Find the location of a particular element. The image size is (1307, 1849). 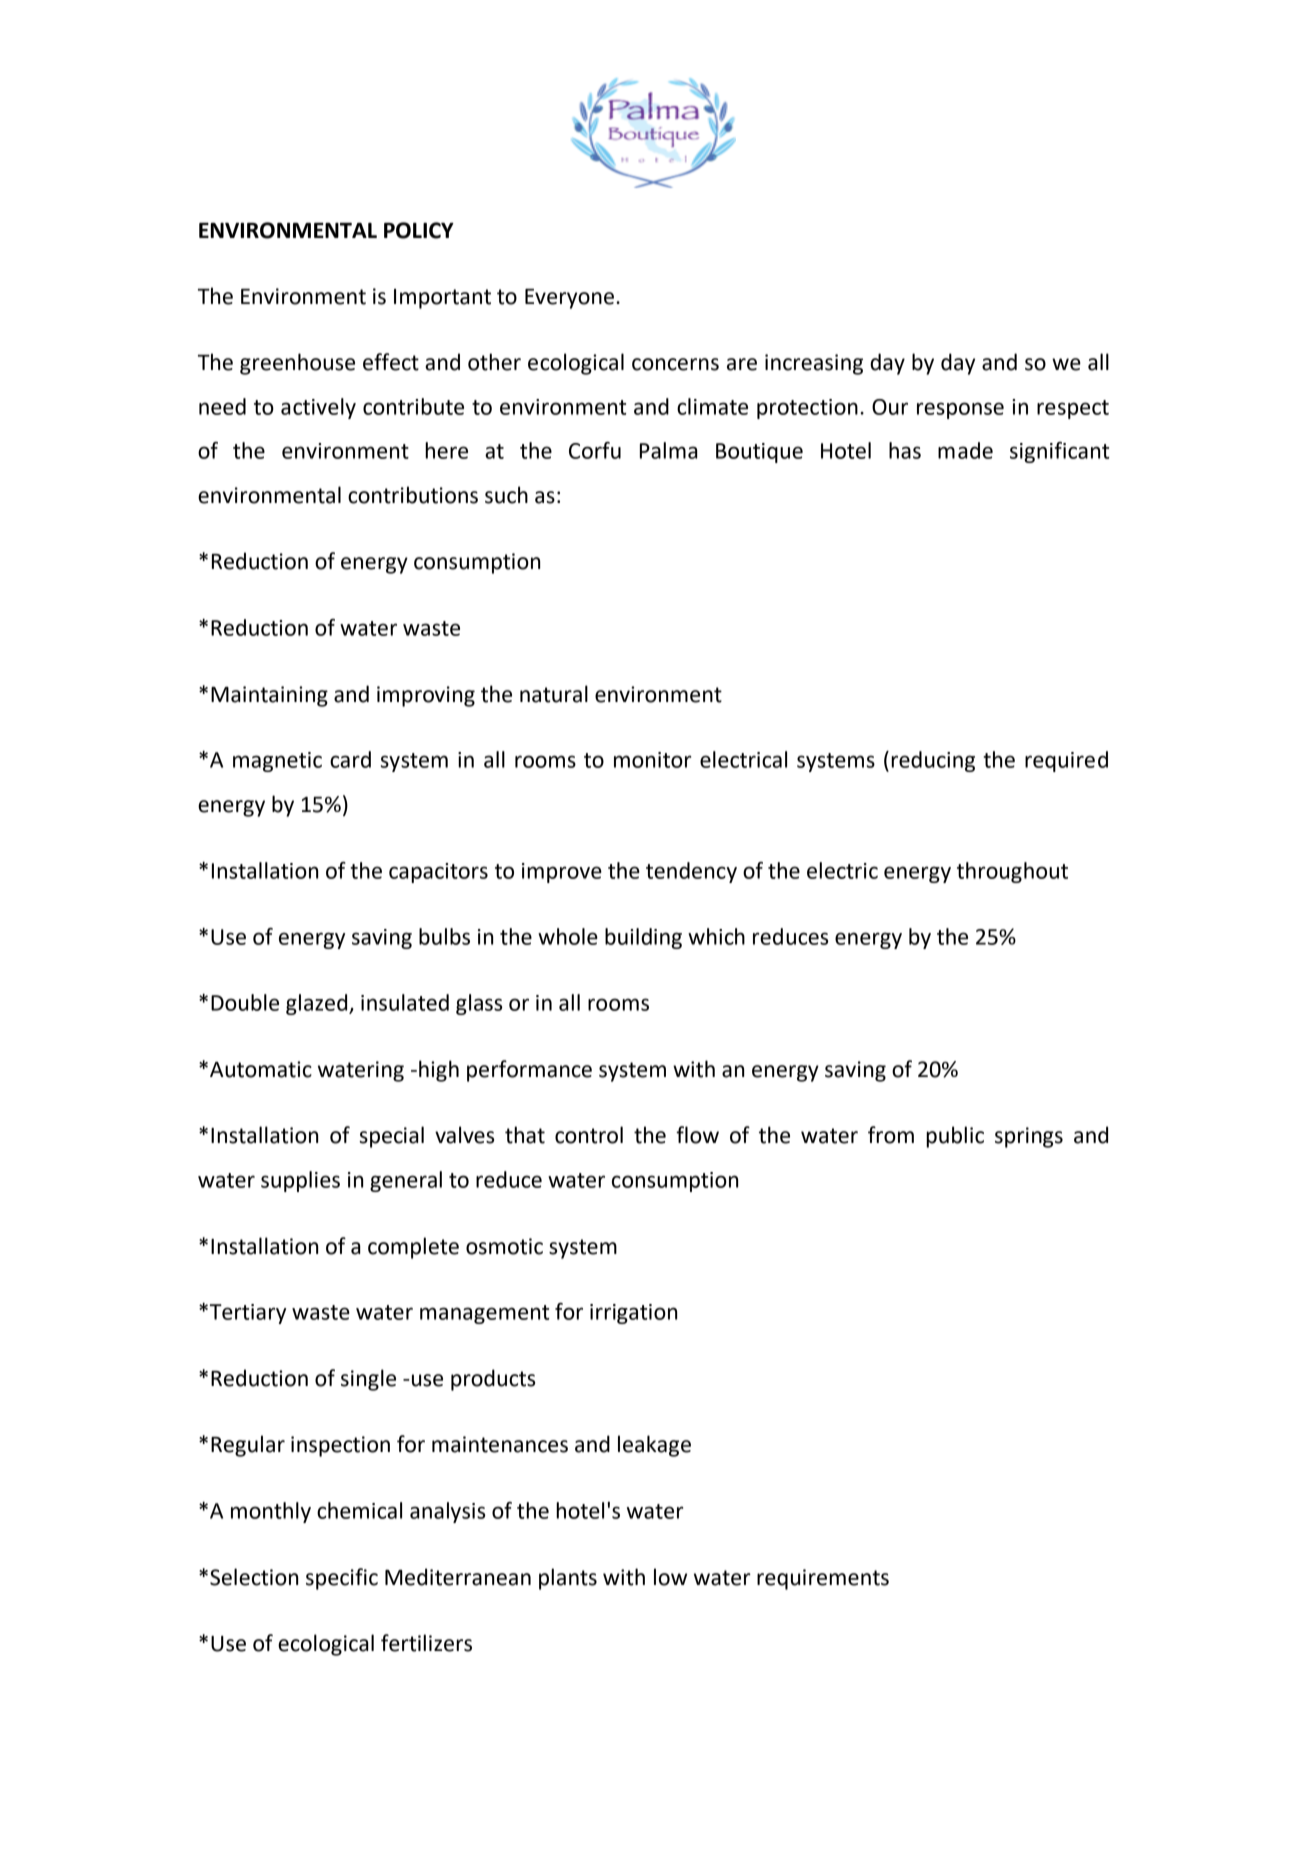

specific is located at coordinates (342, 1579).
